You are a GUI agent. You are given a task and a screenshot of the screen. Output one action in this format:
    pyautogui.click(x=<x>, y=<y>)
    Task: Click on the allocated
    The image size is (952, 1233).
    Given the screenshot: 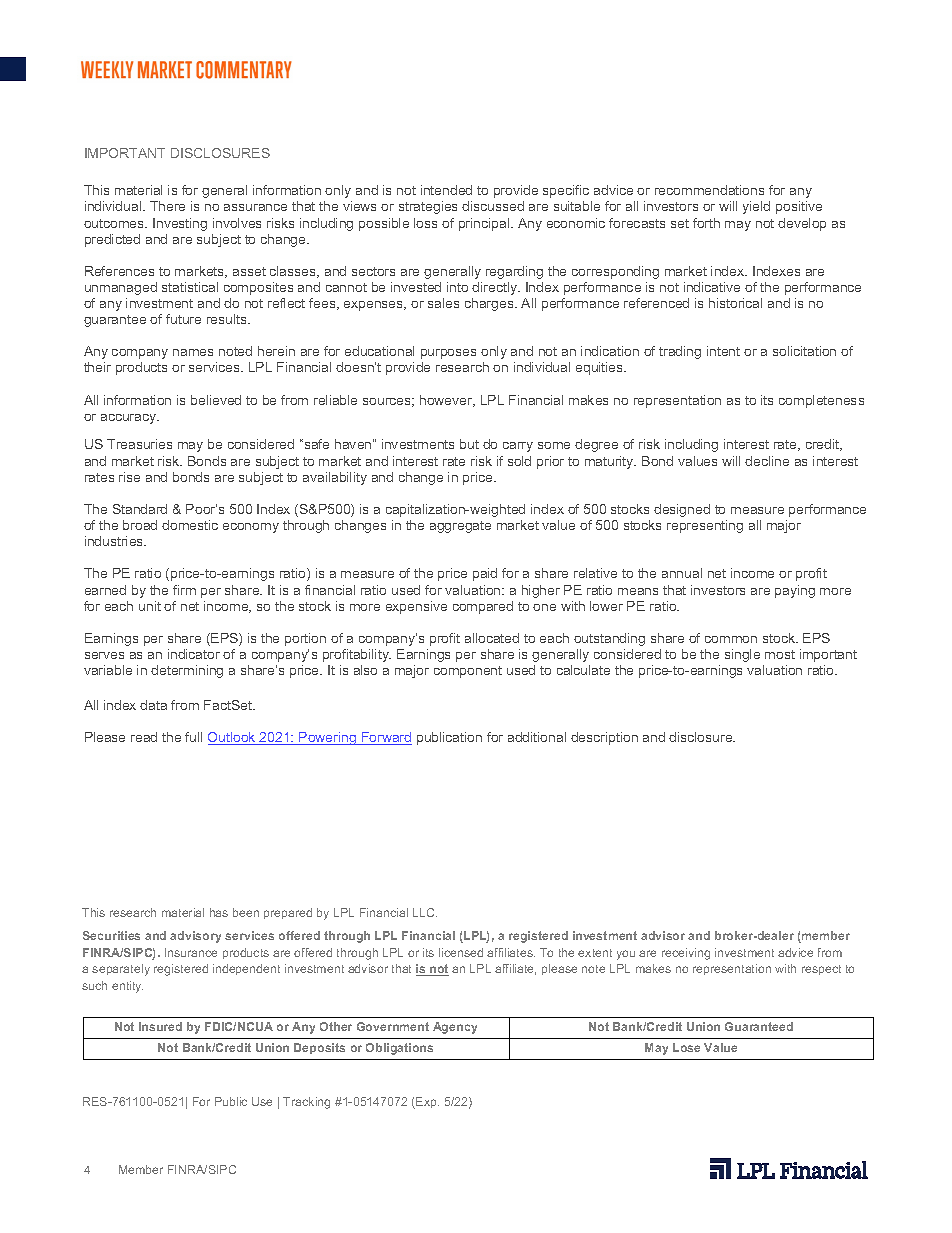 What is the action you would take?
    pyautogui.click(x=492, y=638)
